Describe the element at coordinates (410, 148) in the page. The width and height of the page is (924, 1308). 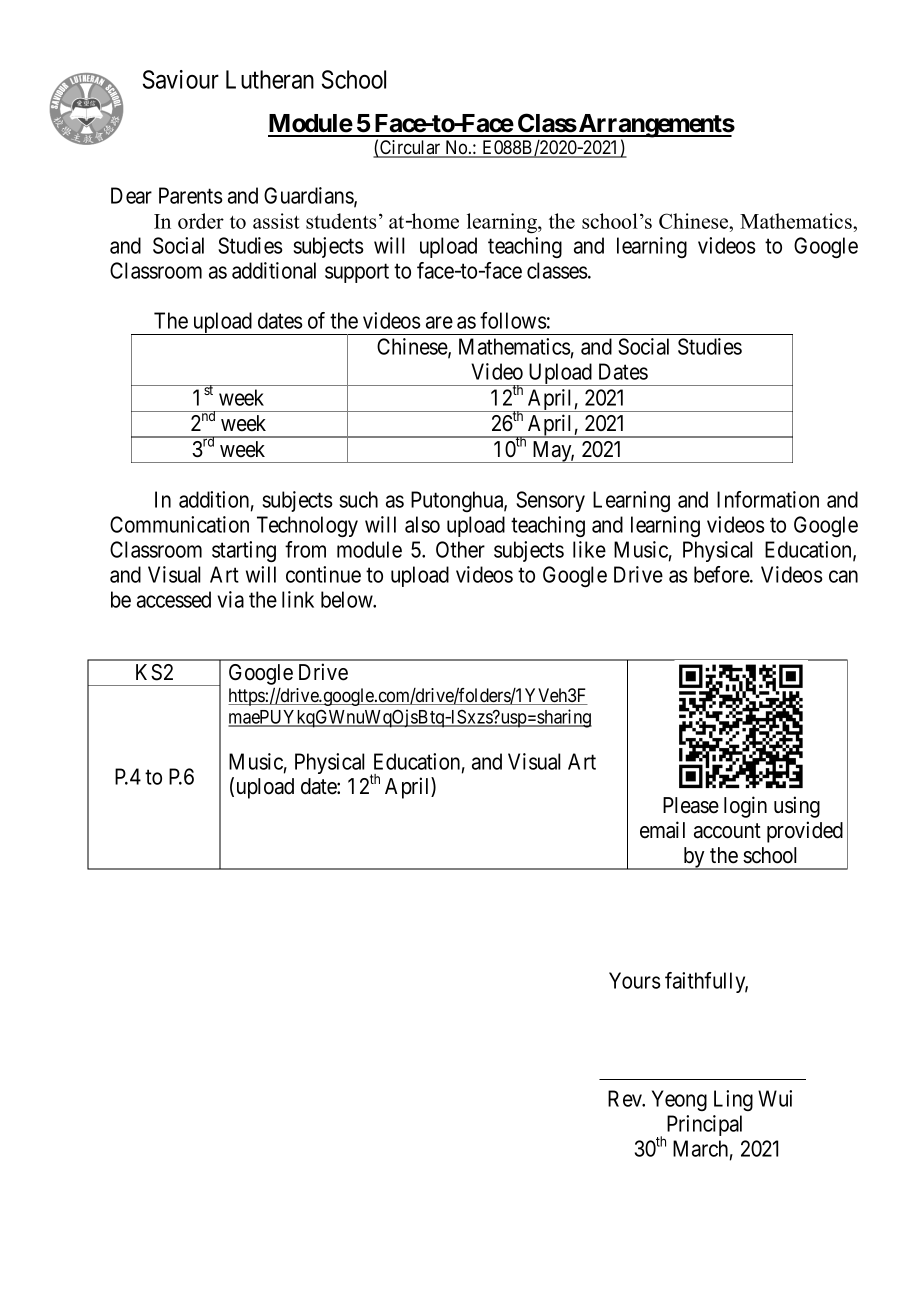
I see `Circular` at that location.
